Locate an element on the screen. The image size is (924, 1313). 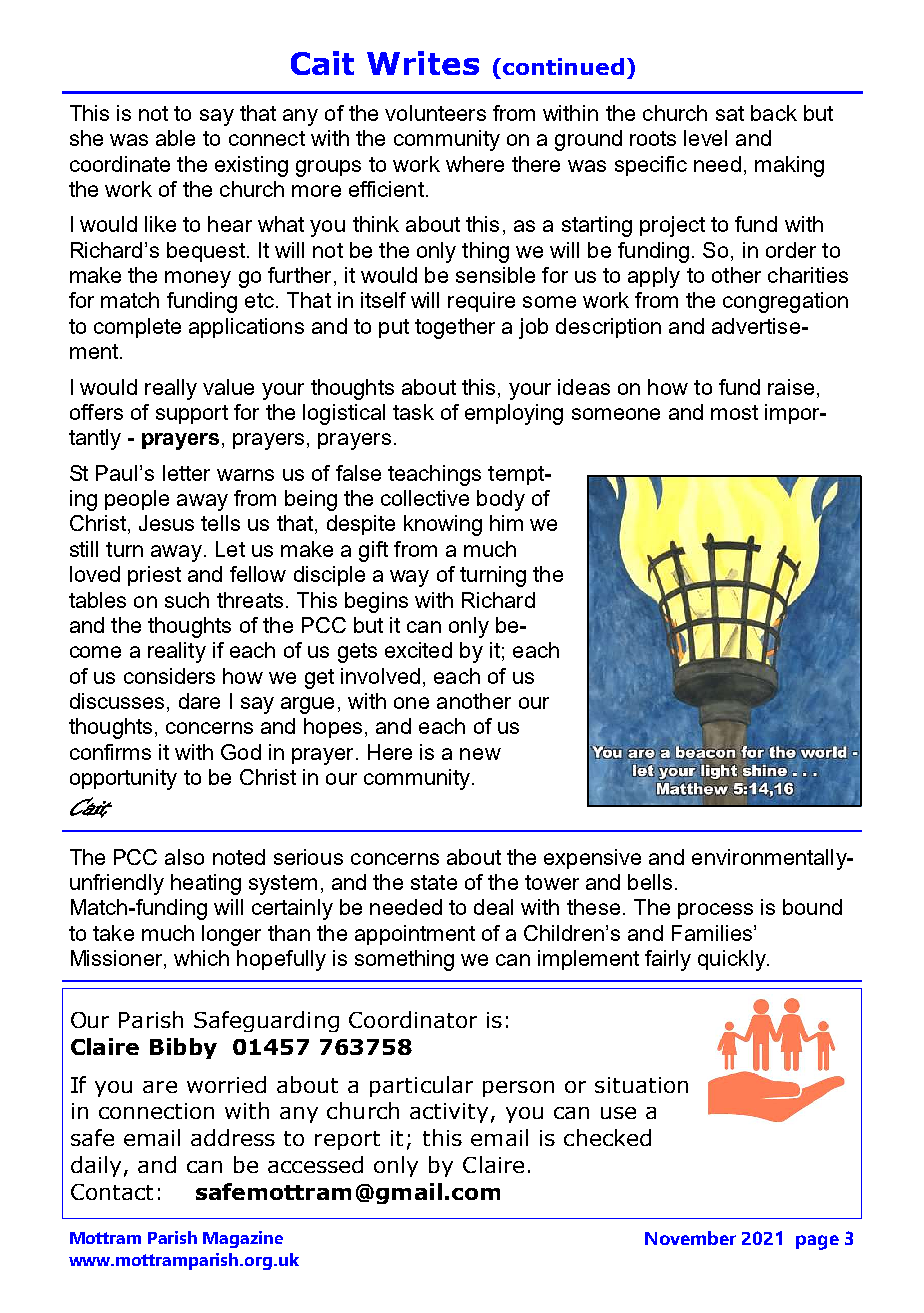
letter is located at coordinates (186, 473).
